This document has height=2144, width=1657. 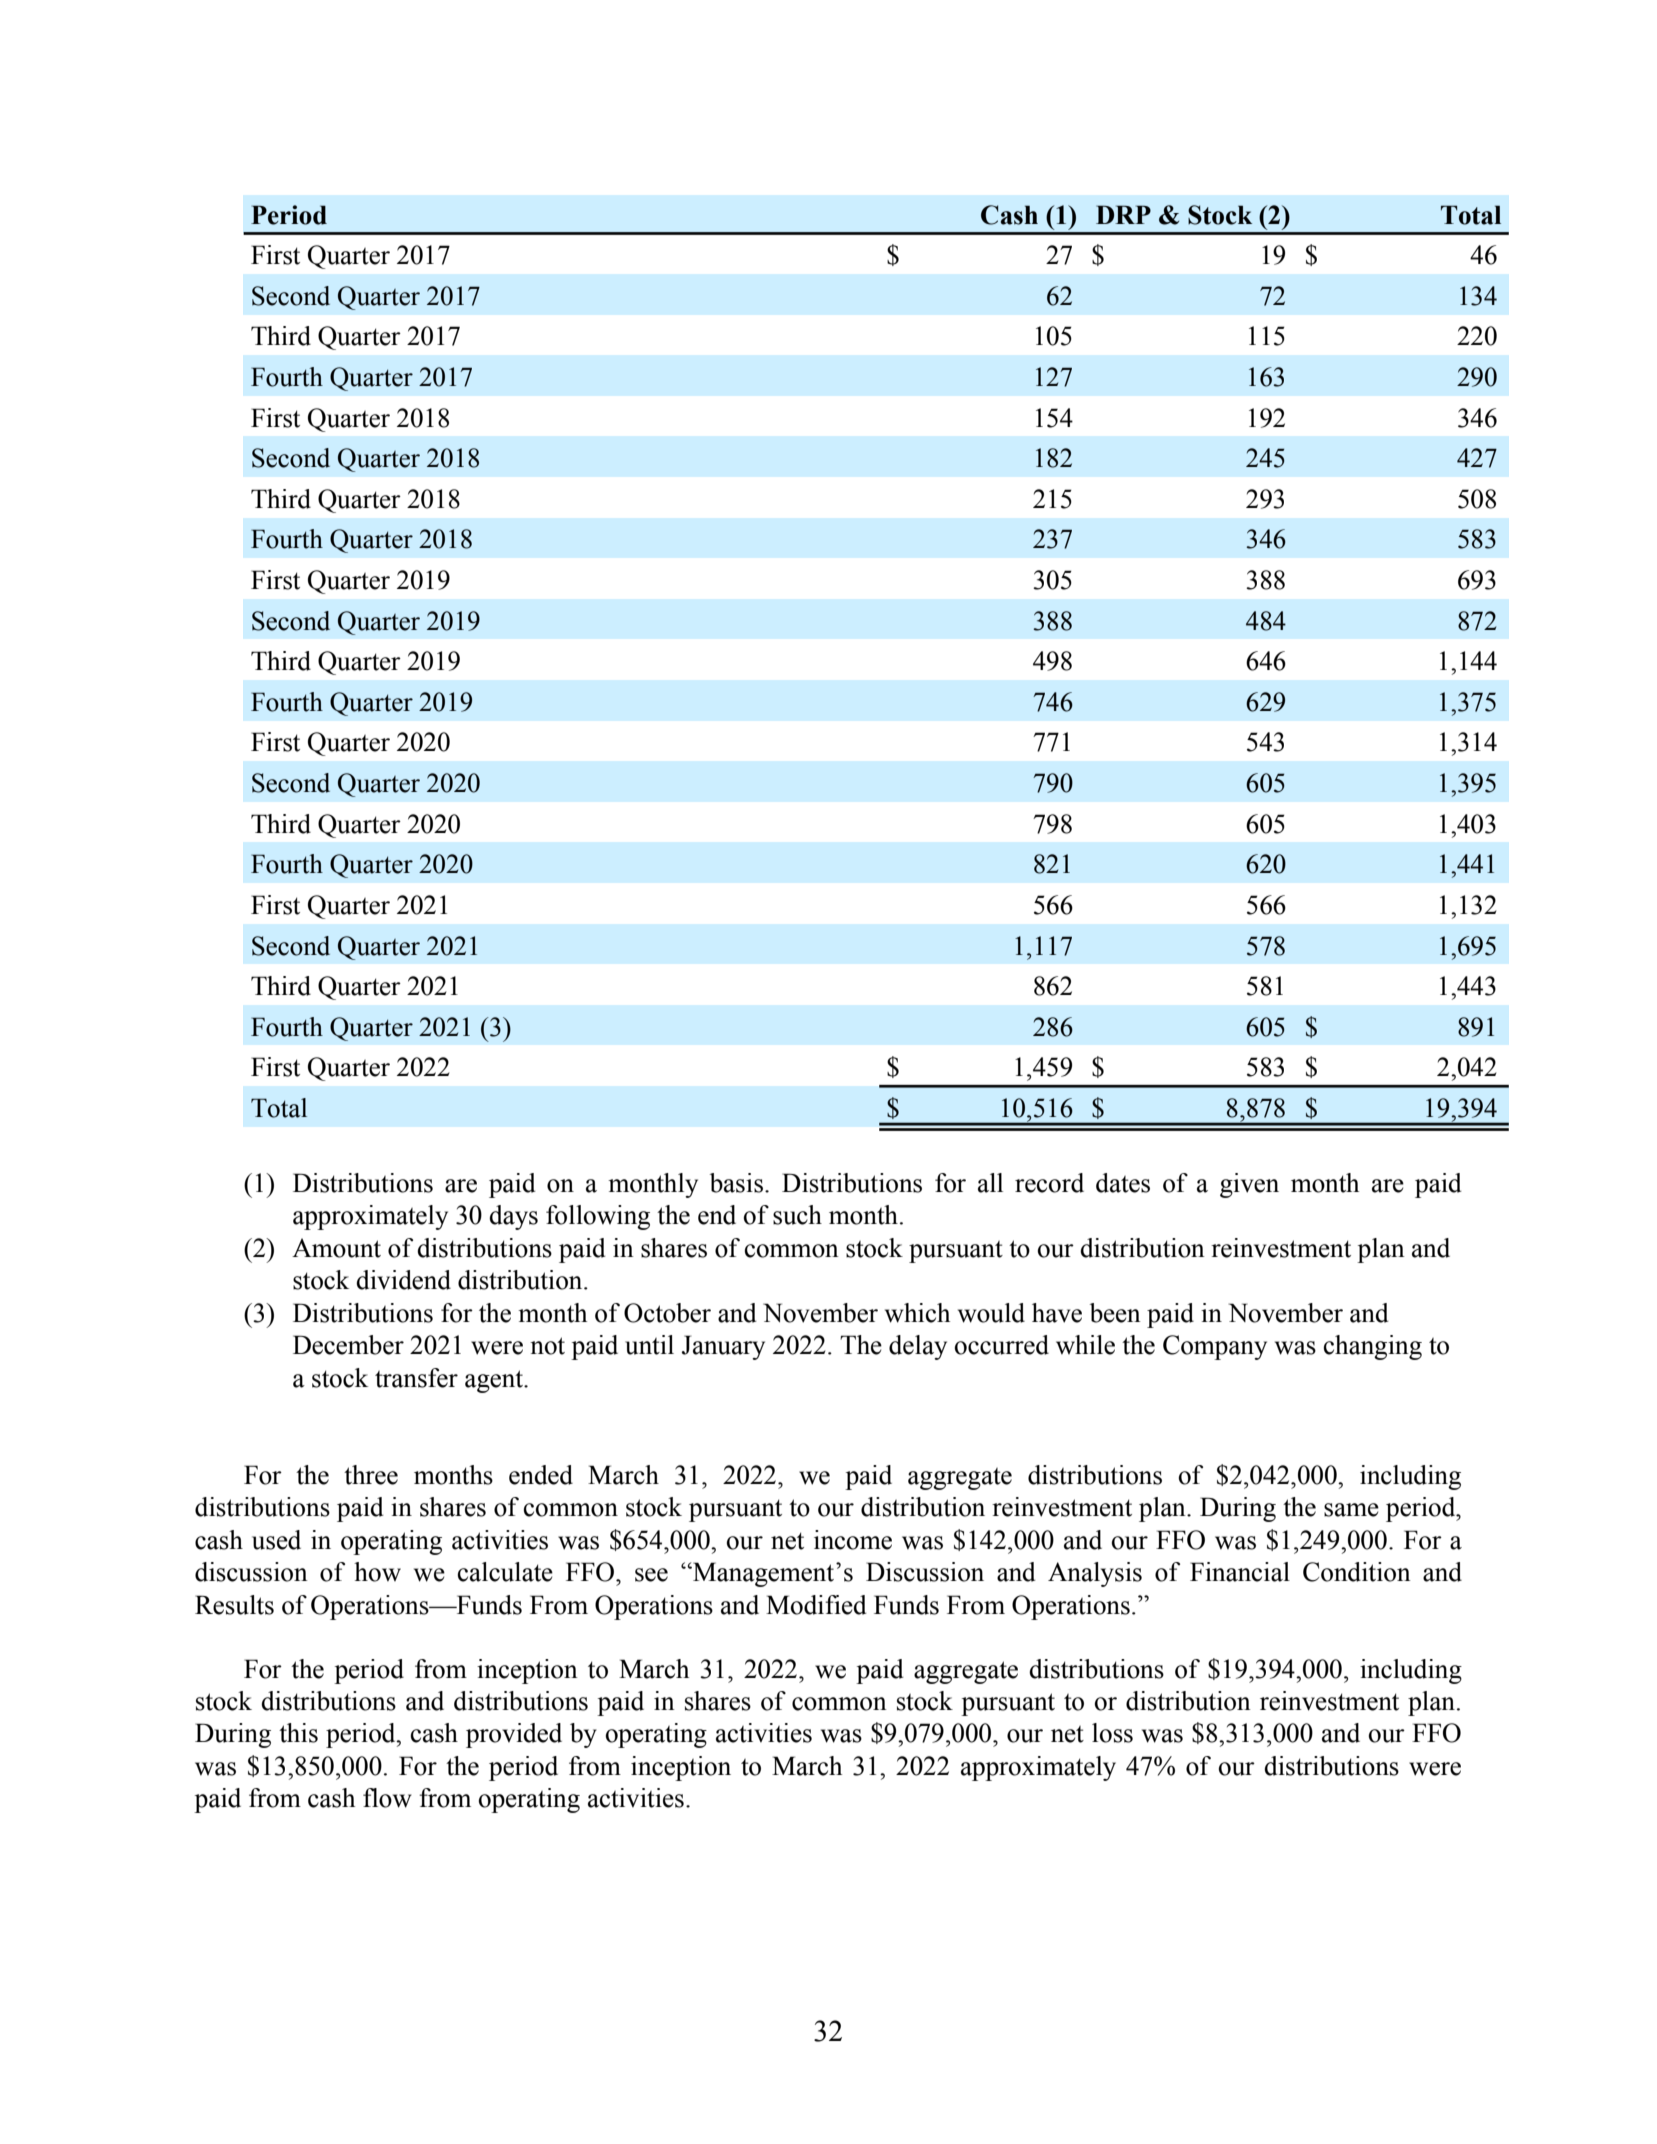 I want to click on Modified, so click(x=816, y=1605).
